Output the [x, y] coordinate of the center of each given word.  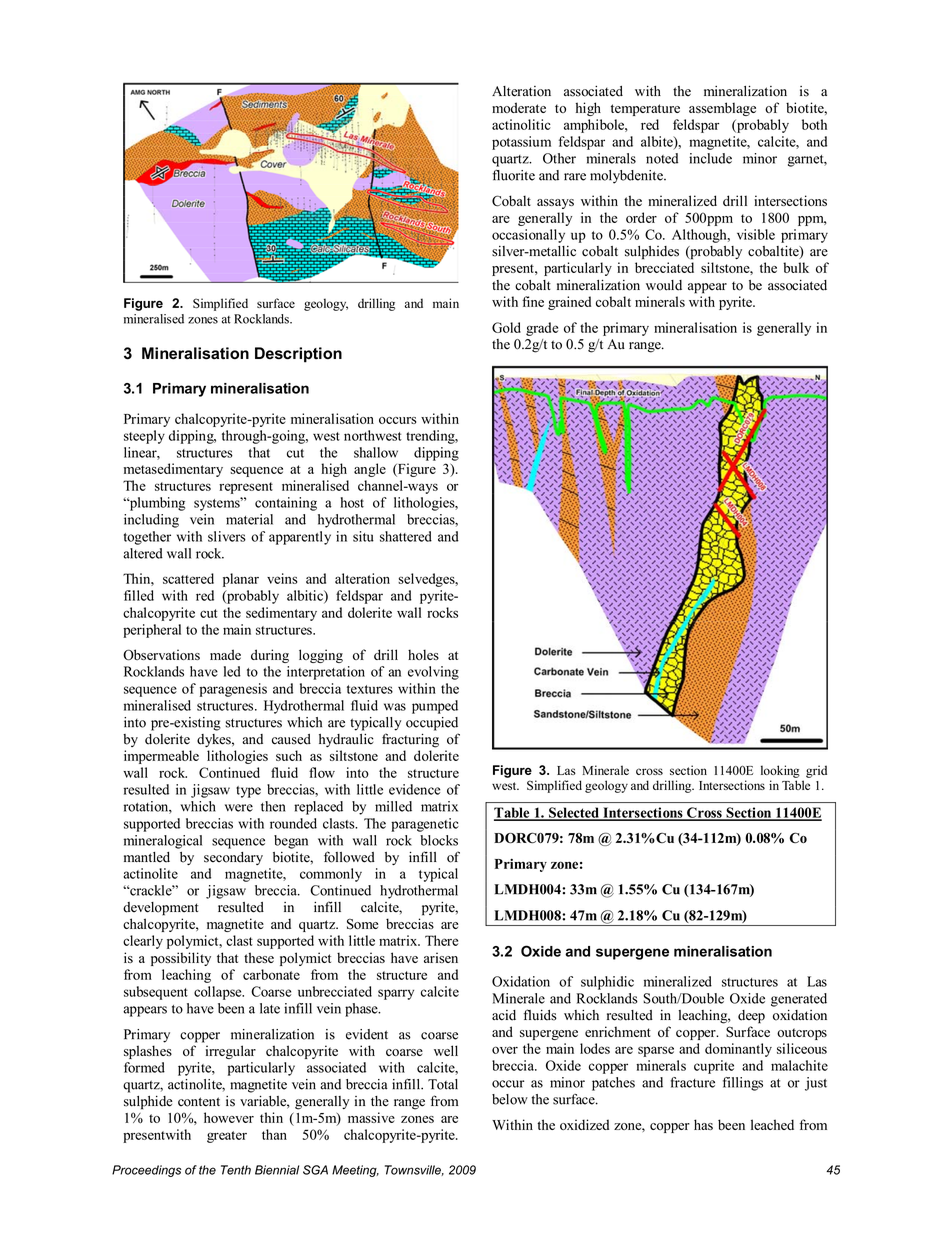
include [710, 158]
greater [227, 1137]
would [664, 285]
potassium [521, 143]
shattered [406, 536]
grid [816, 771]
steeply [144, 437]
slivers [227, 536]
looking [780, 771]
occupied [432, 724]
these [259, 957]
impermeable [161, 757]
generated [799, 1000]
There [441, 940]
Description [298, 355]
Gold [506, 327]
